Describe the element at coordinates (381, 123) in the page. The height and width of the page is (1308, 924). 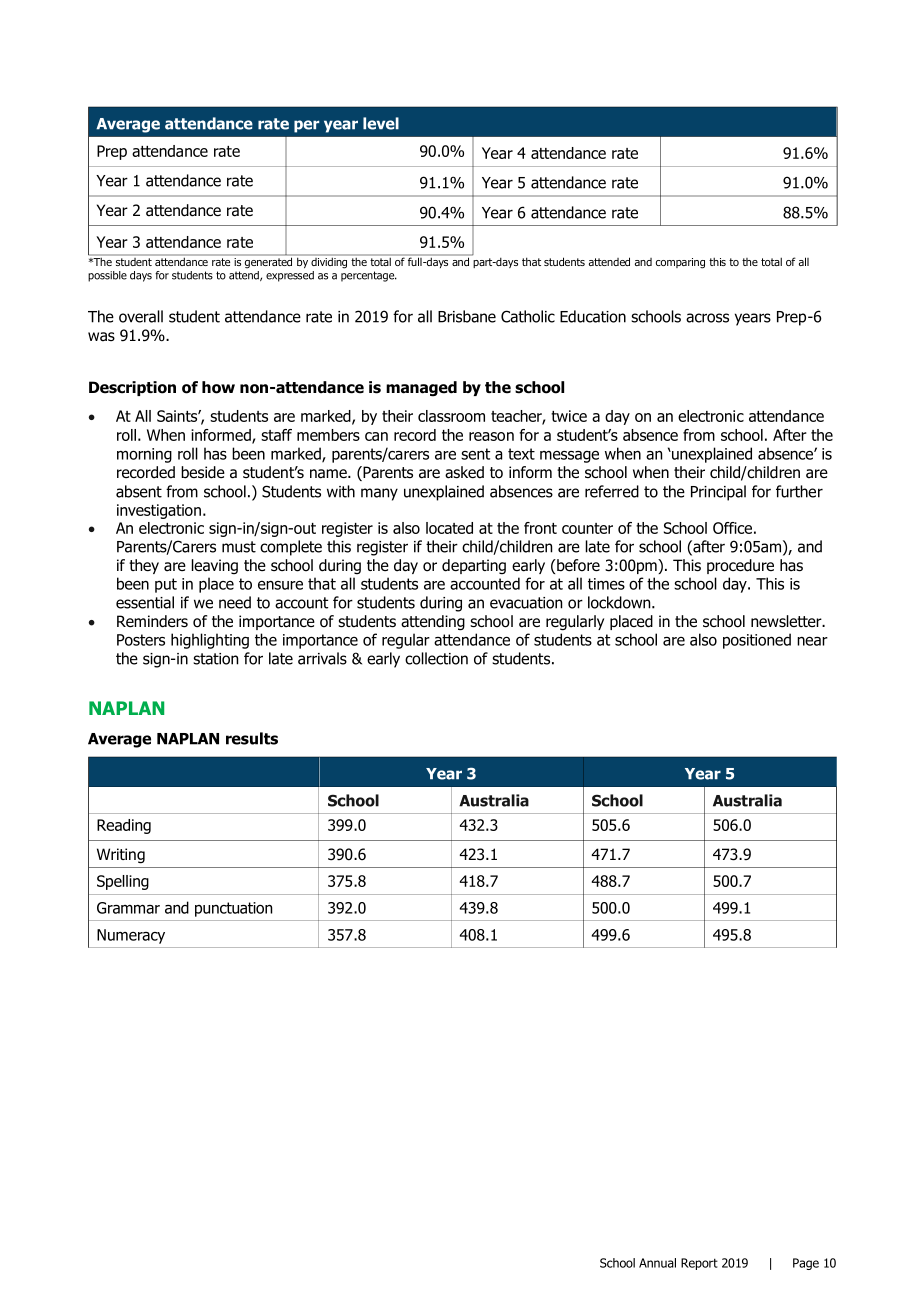
I see `level` at that location.
